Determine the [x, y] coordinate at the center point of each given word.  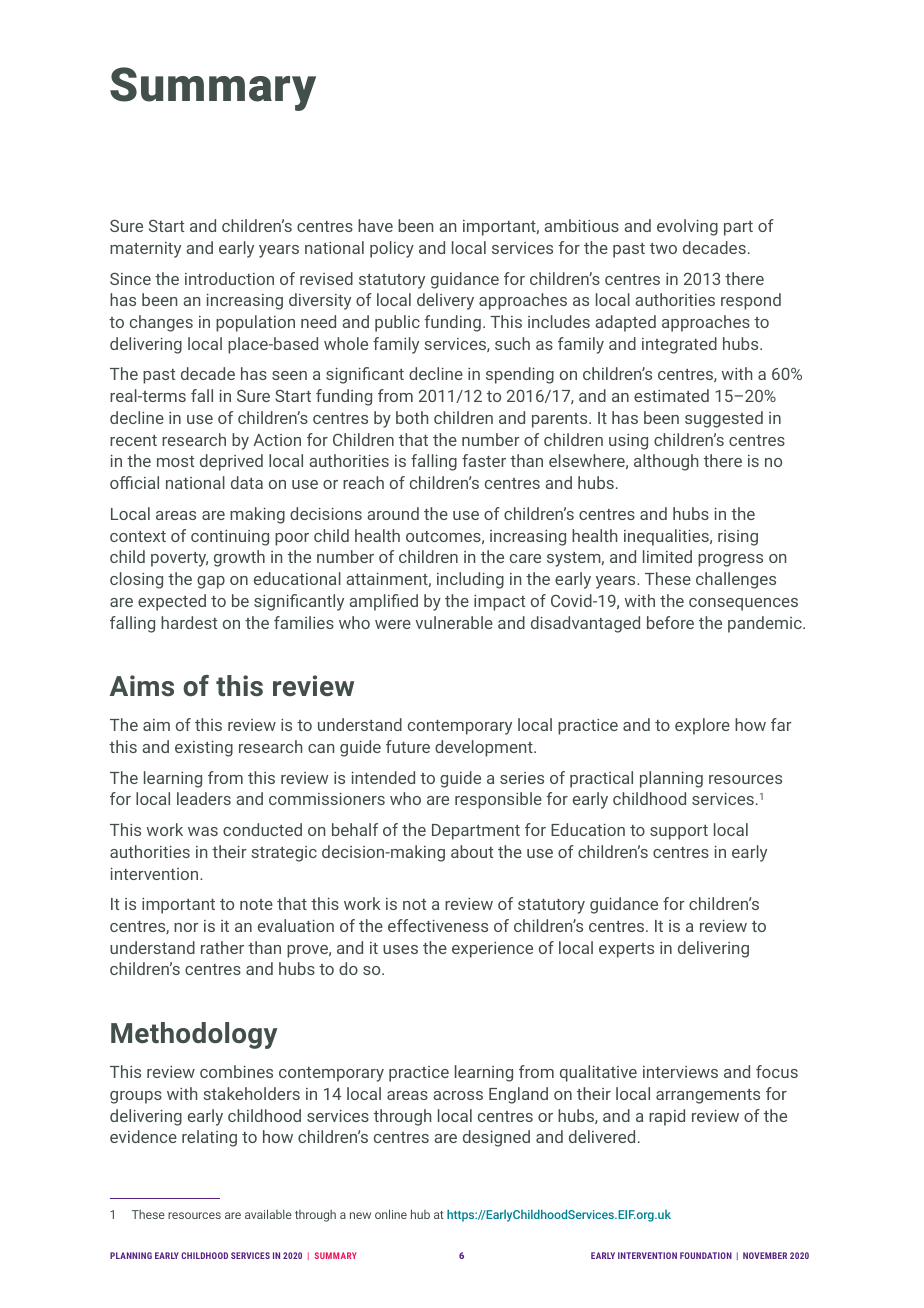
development [485, 748]
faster [484, 460]
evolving [687, 227]
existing [204, 749]
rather [222, 947]
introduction [229, 278]
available [268, 1214]
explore [702, 726]
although [666, 462]
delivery [445, 301]
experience [492, 950]
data [247, 482]
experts [626, 950]
